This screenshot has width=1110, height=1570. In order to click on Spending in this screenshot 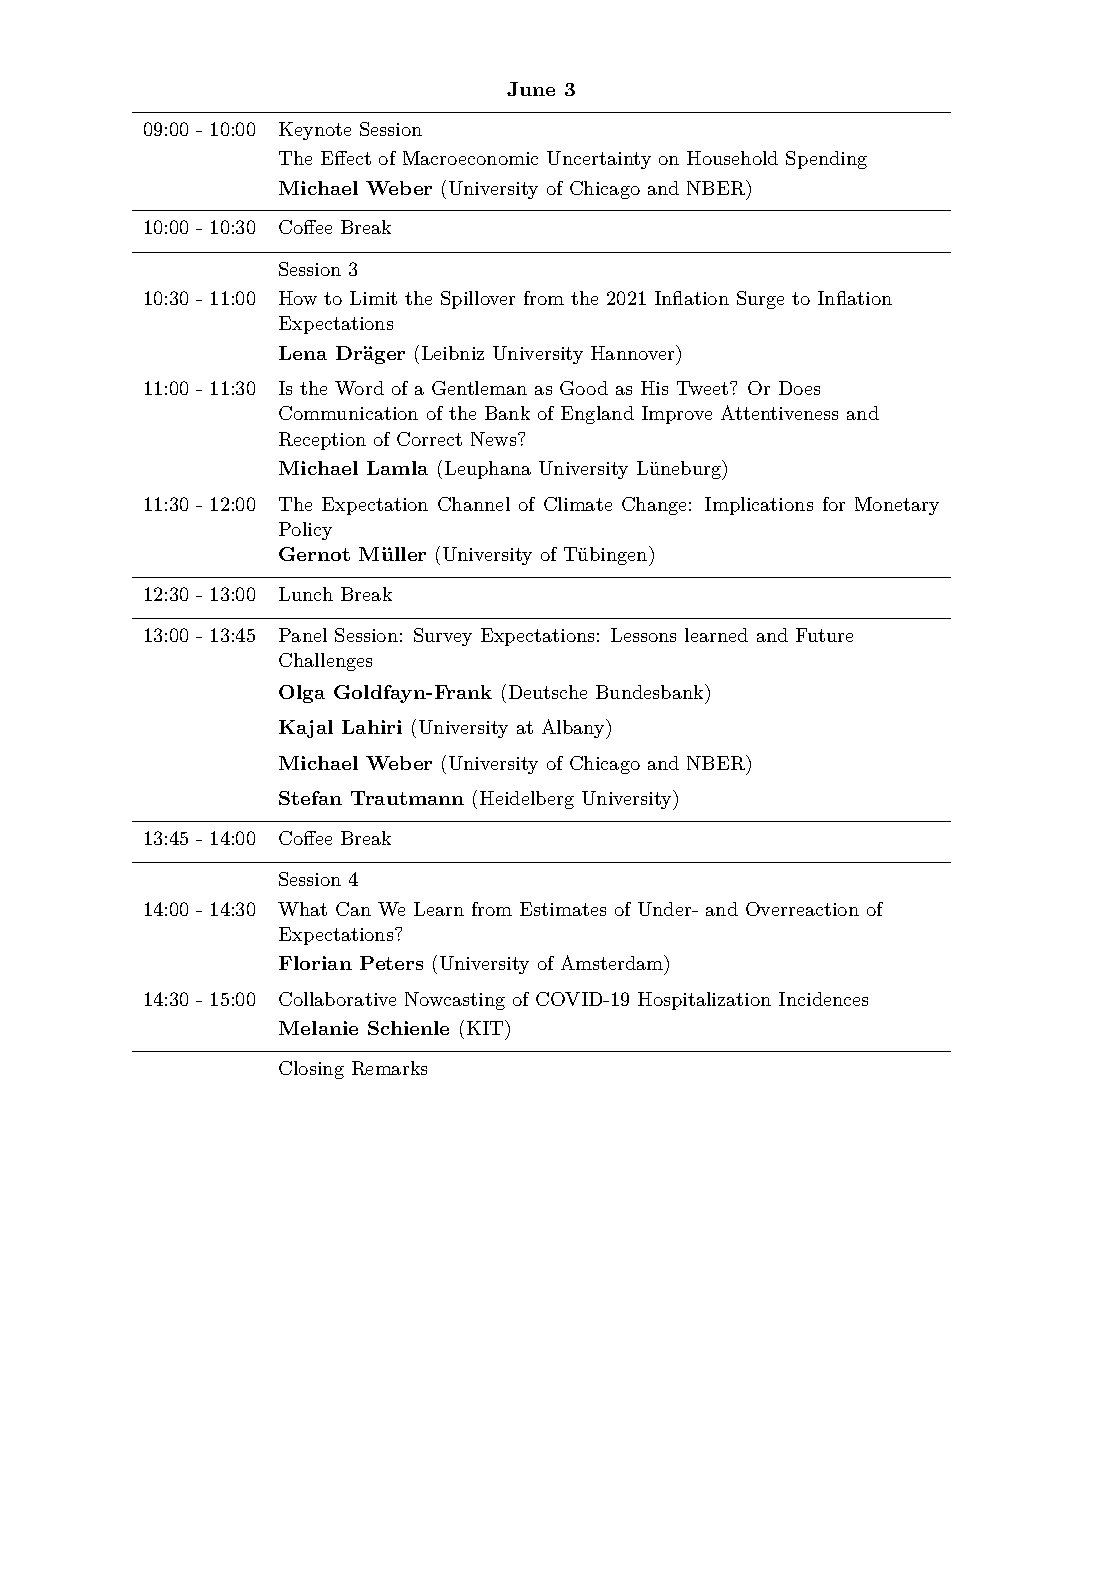, I will do `click(826, 160)`.
